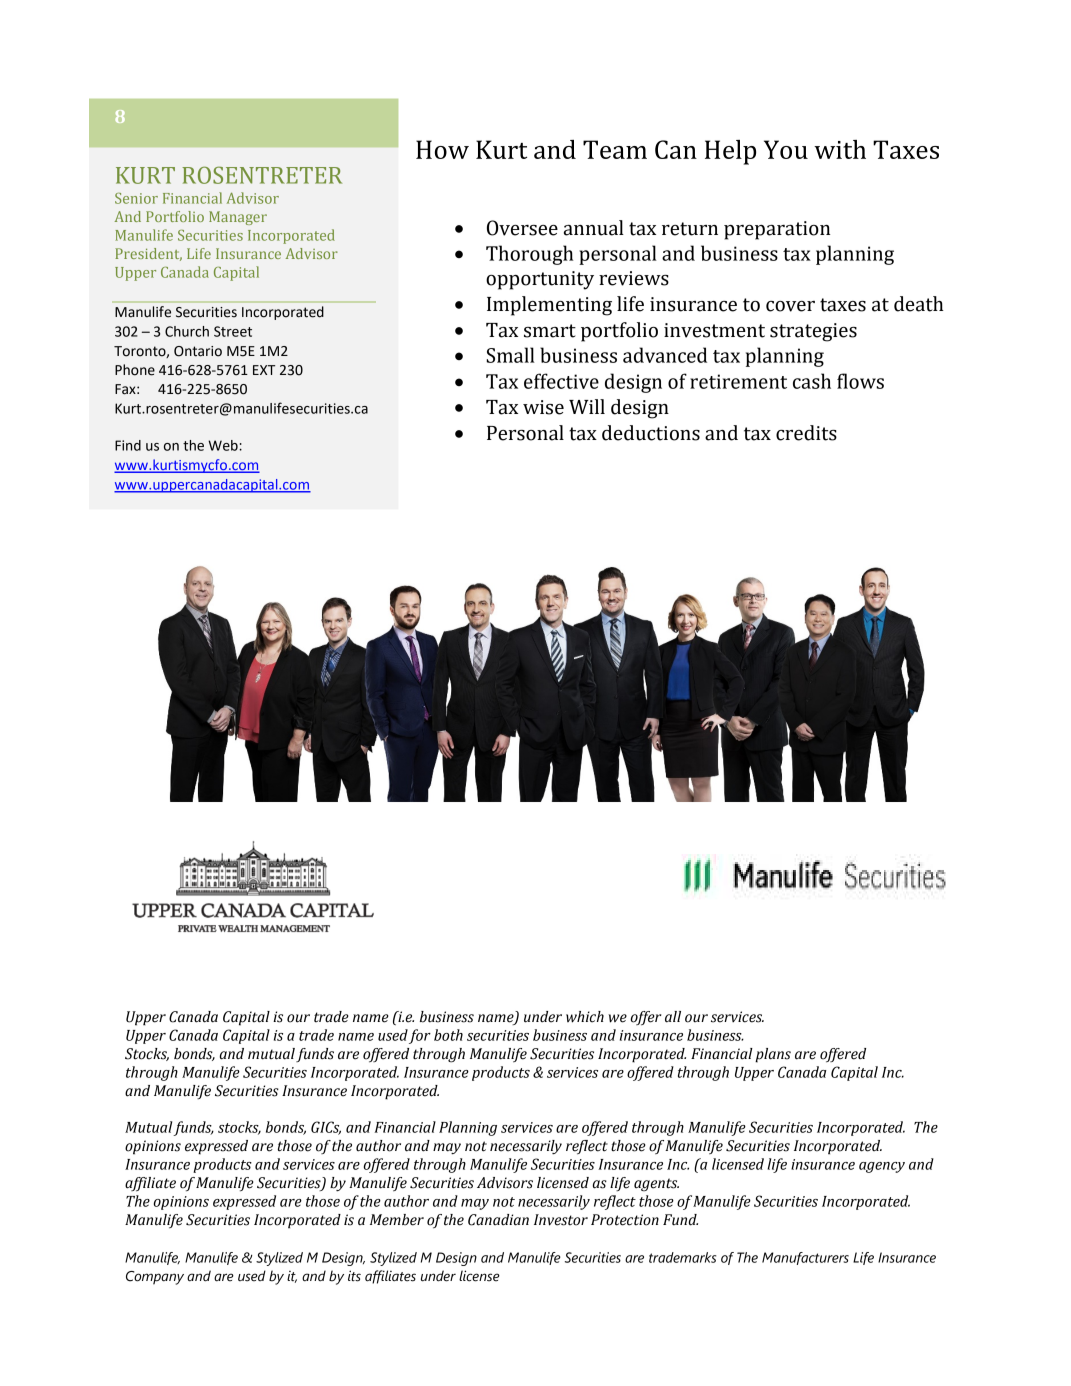 The image size is (1071, 1386). What do you see at coordinates (585, 1017) in the page?
I see `which` at bounding box center [585, 1017].
